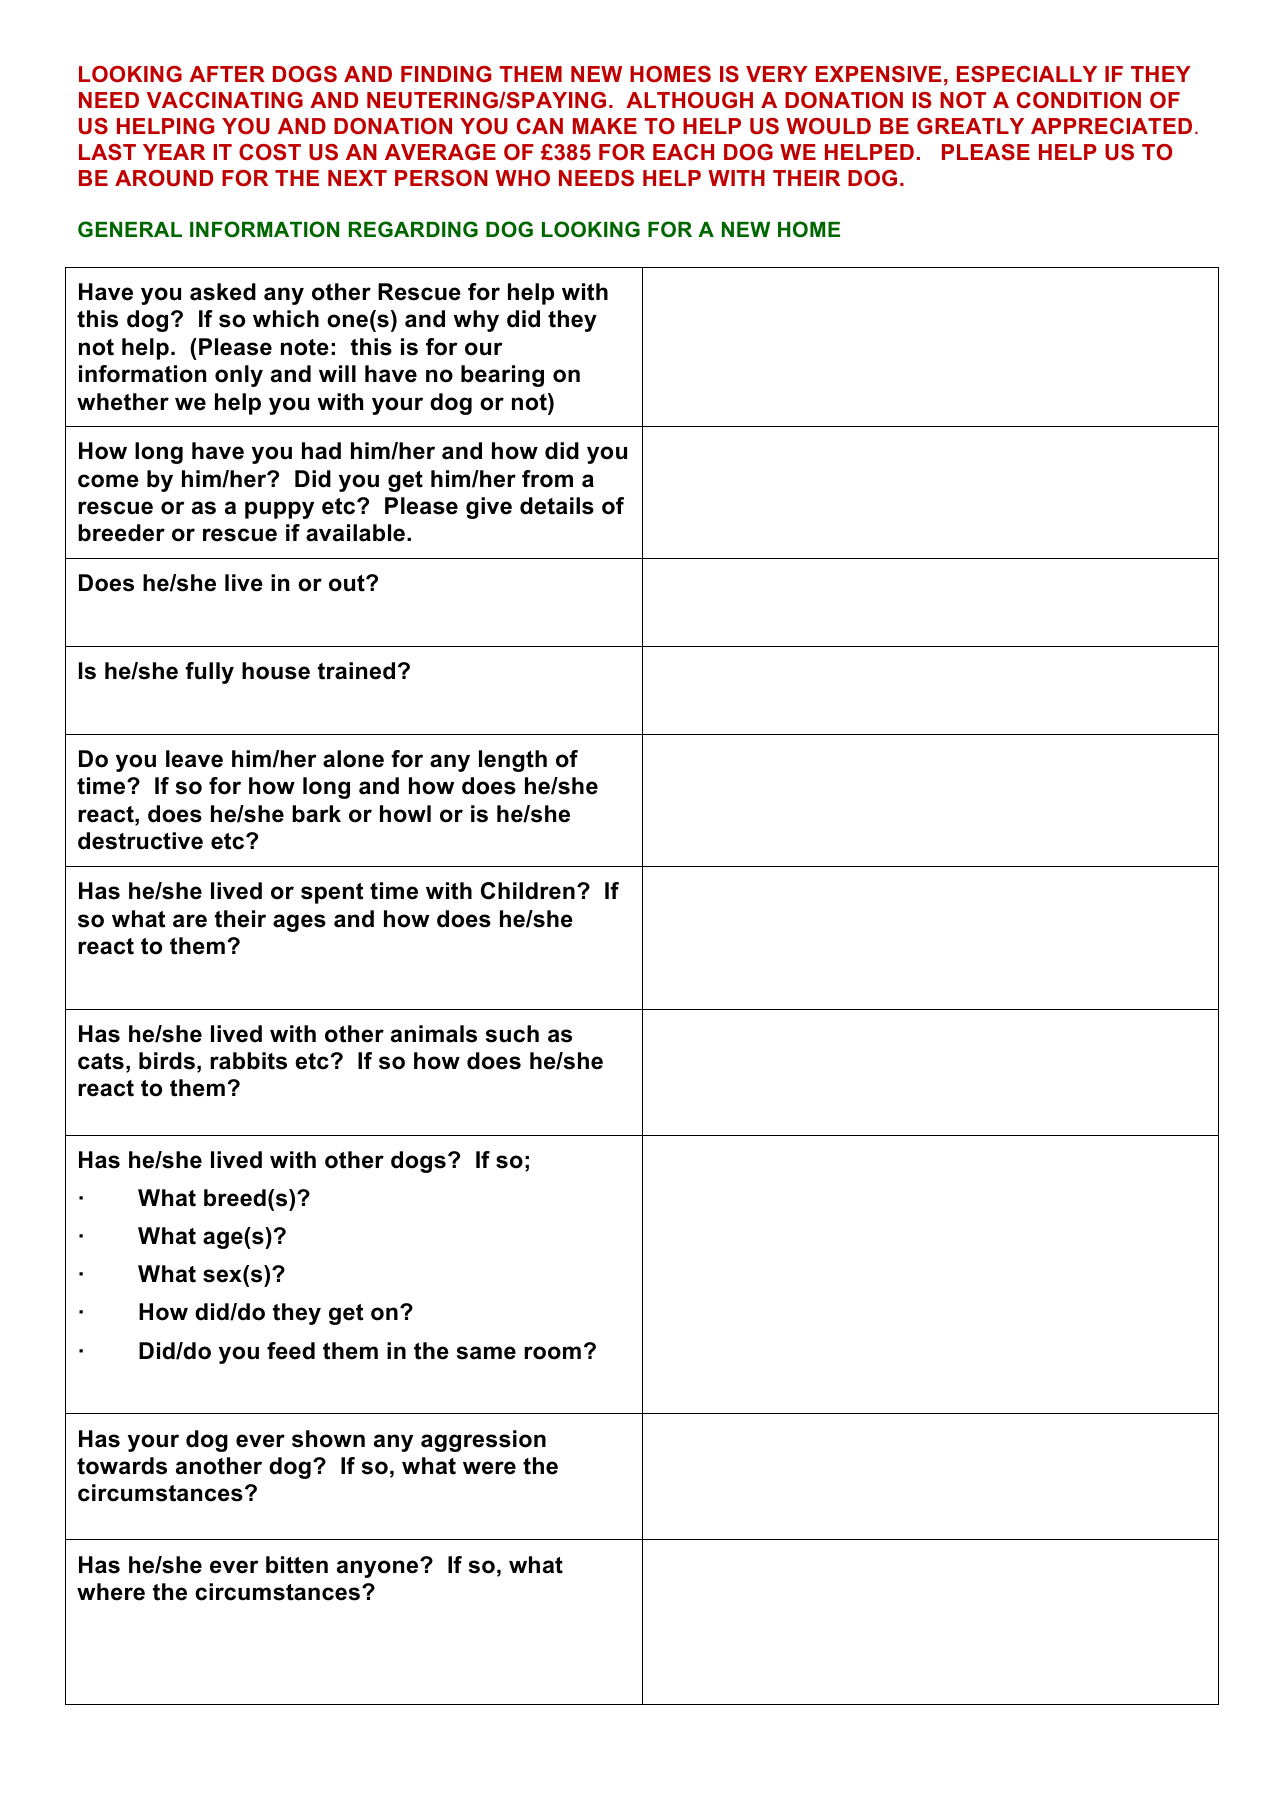 The width and height of the screenshot is (1285, 1817). What do you see at coordinates (552, 1353) in the screenshot?
I see `room` at bounding box center [552, 1353].
